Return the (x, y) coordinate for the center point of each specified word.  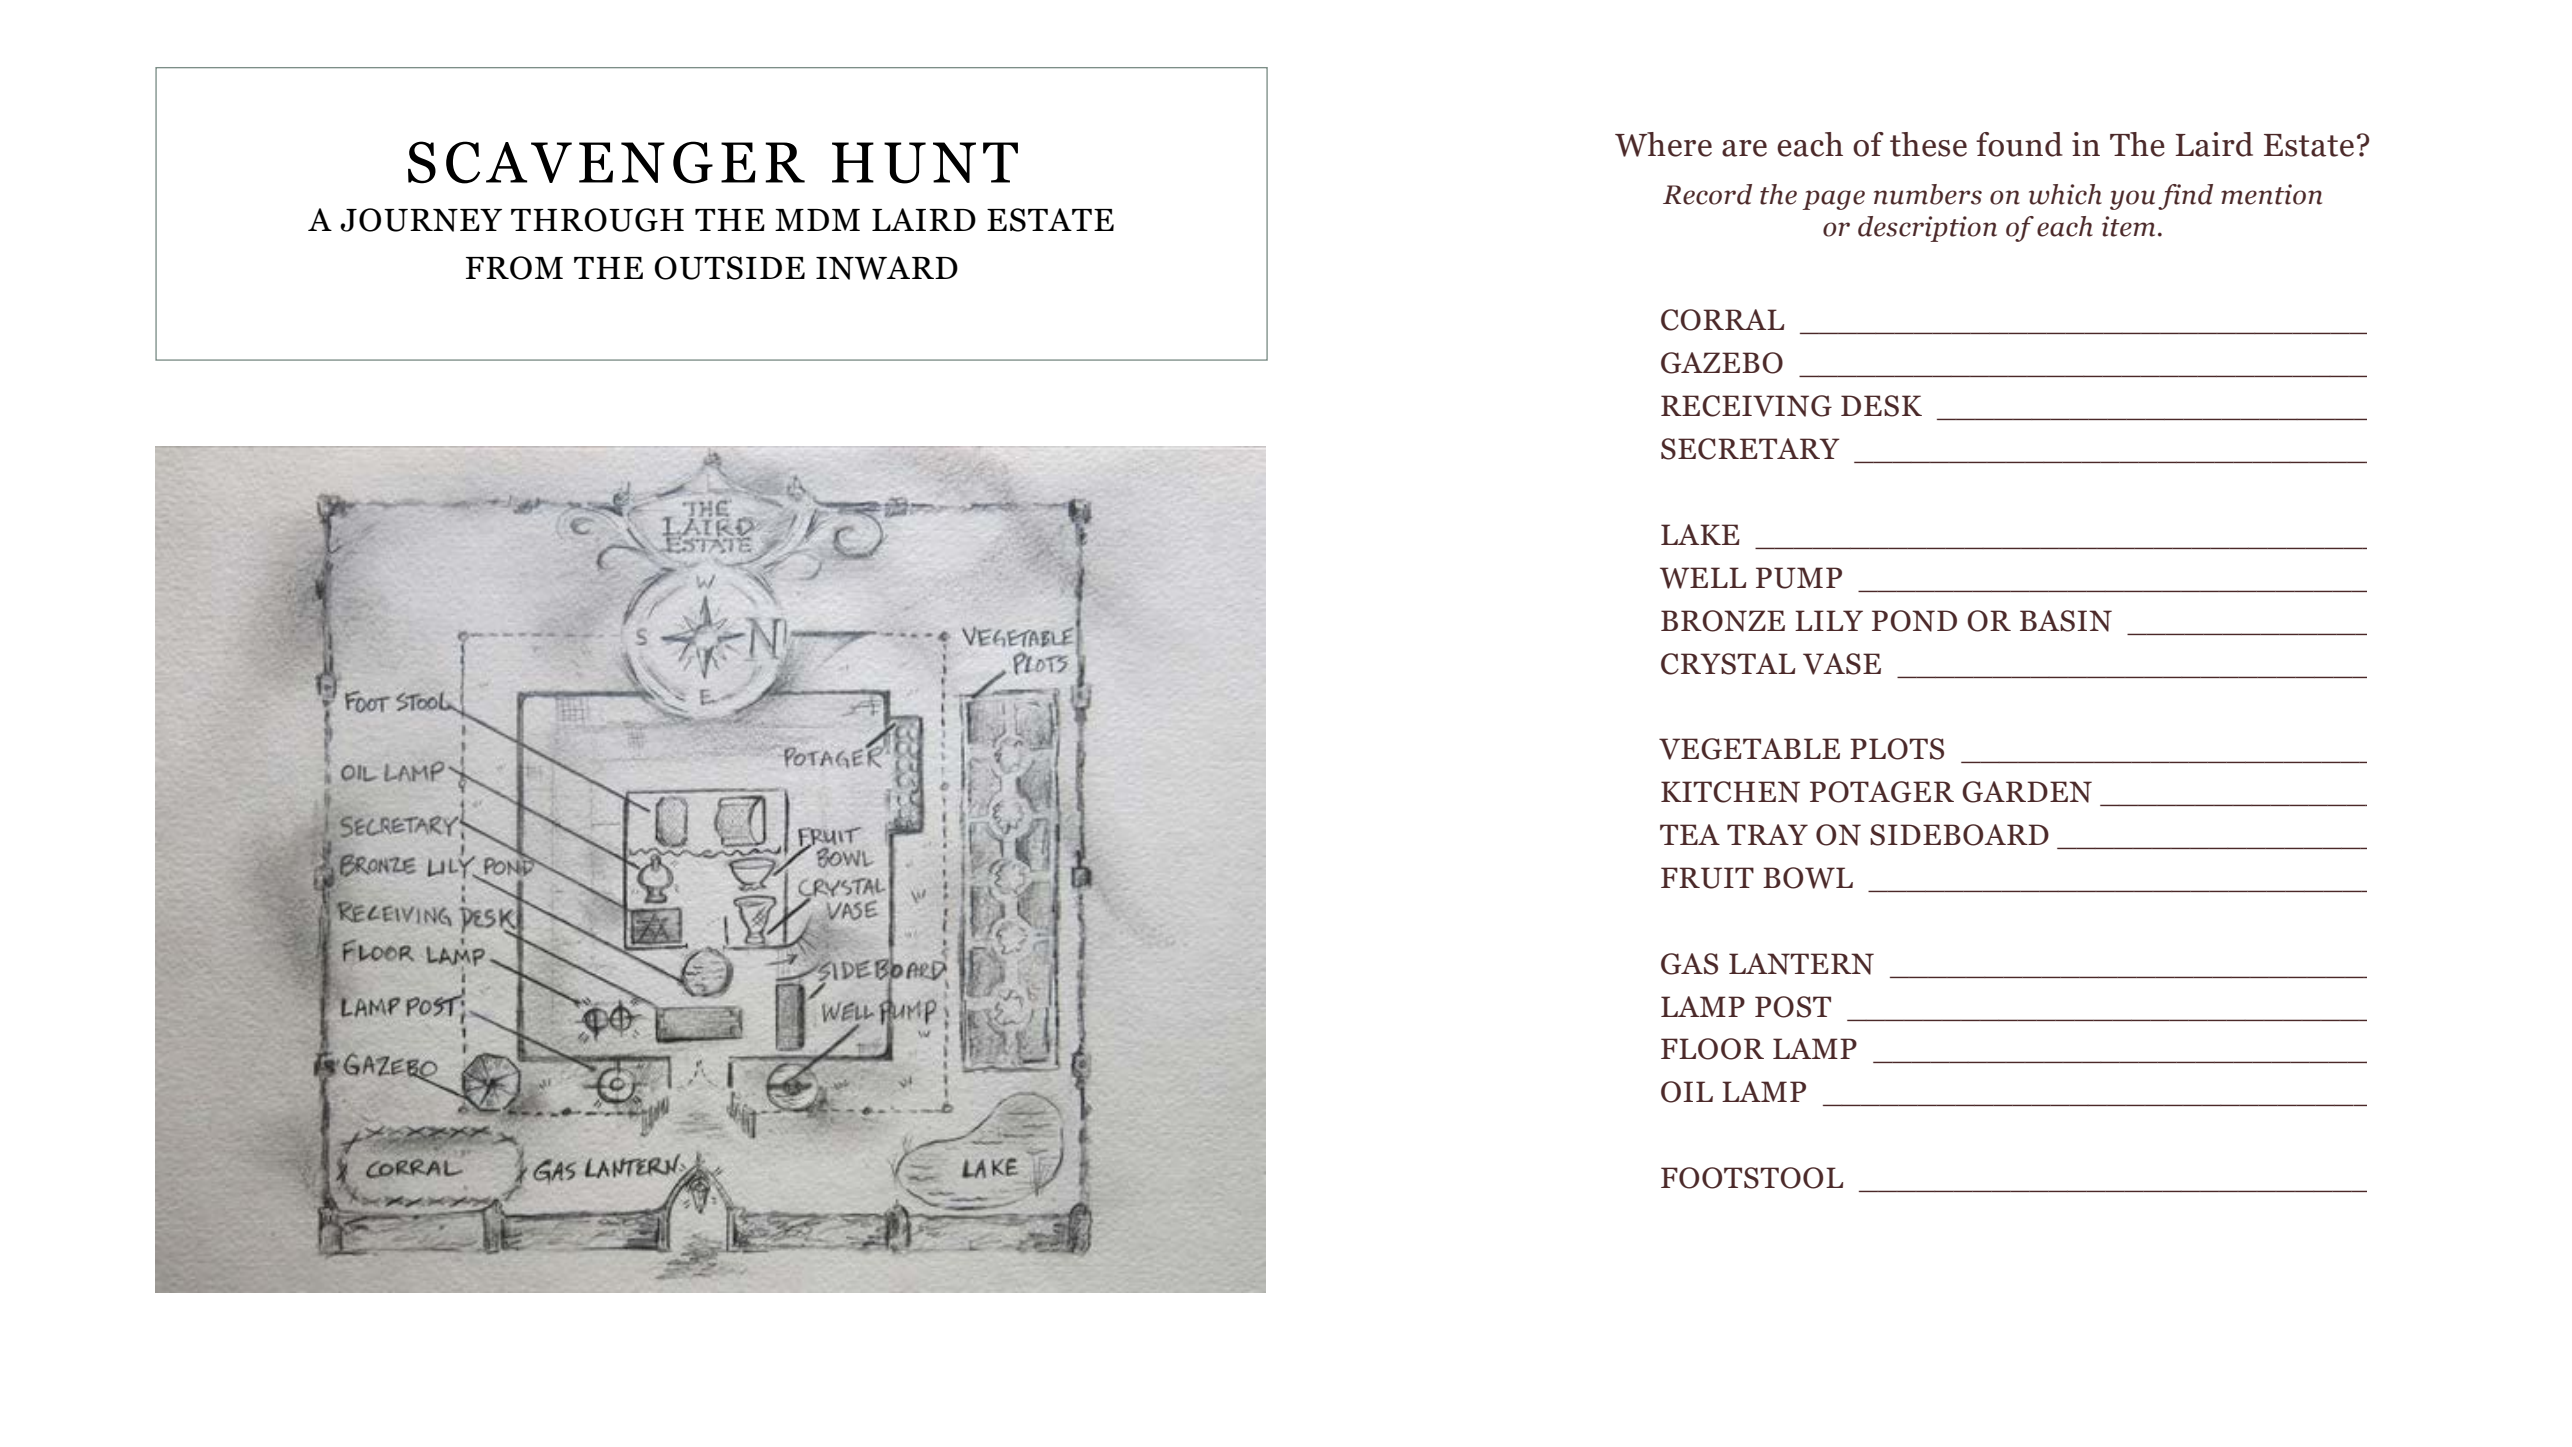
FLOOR (1712, 1049)
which (2065, 194)
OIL (1687, 1092)
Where (1663, 144)
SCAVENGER (606, 162)
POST (1793, 1007)
